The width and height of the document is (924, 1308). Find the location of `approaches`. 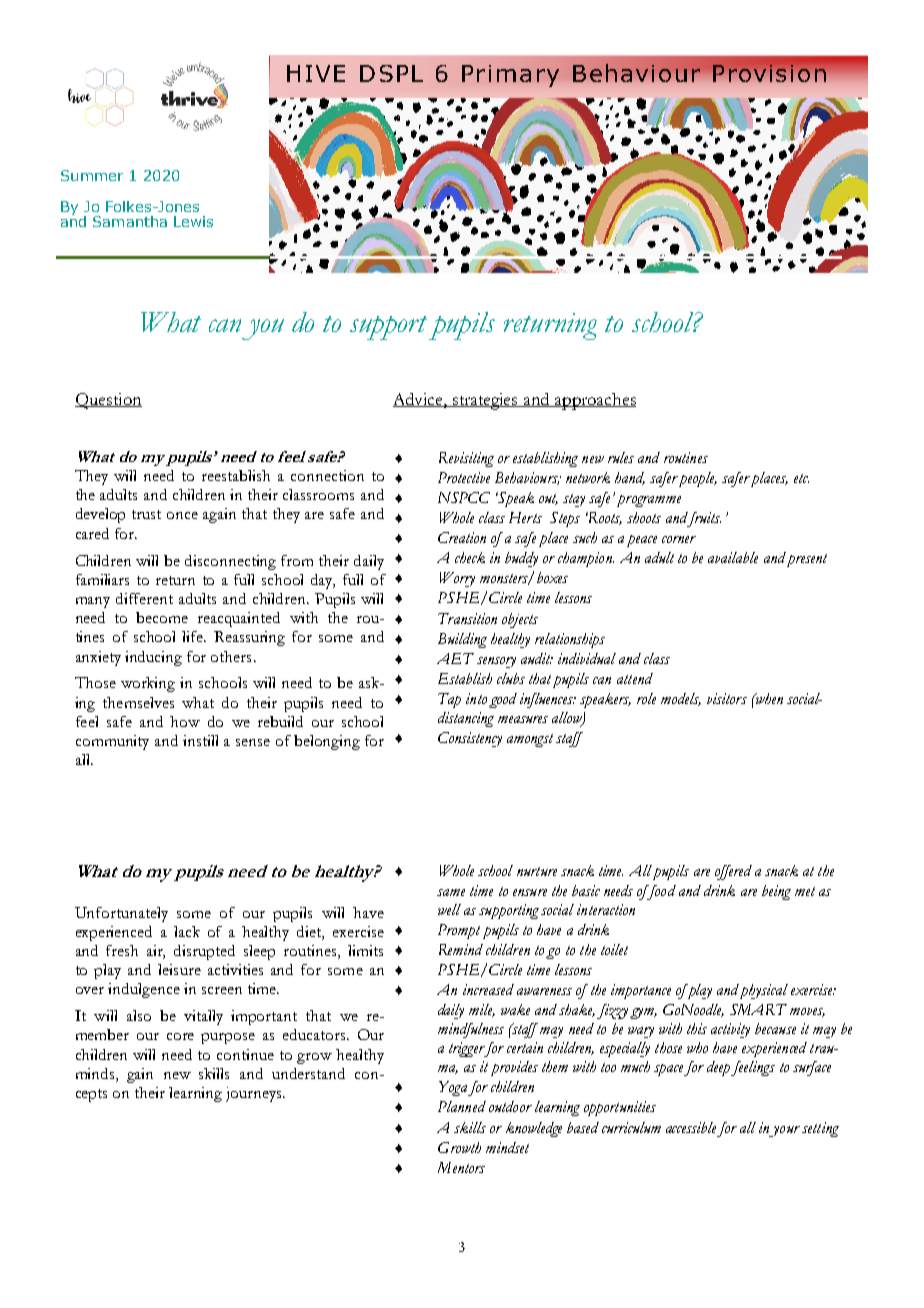

approaches is located at coordinates (594, 401).
